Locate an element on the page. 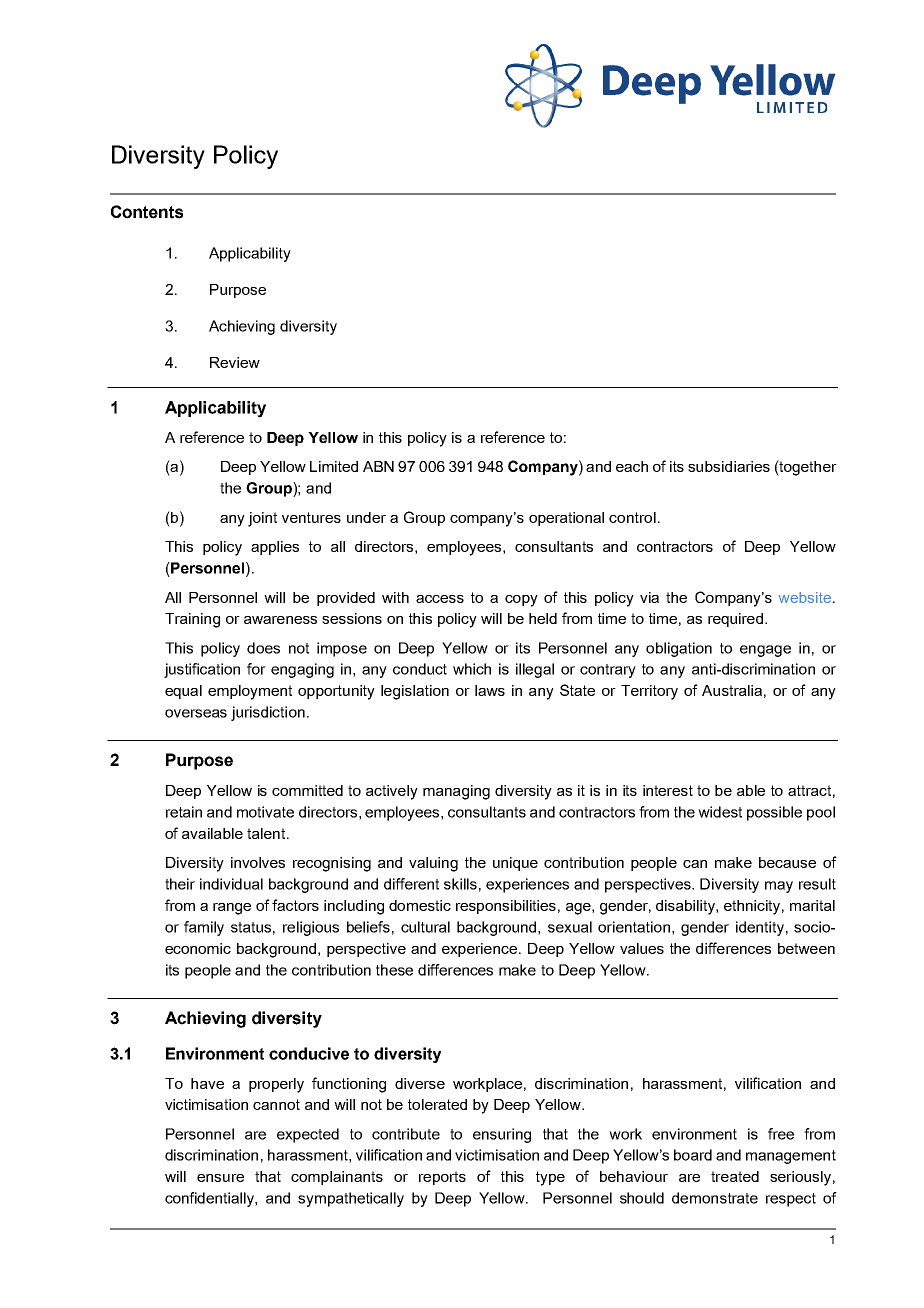 The height and width of the document is (1308, 924). subsidiaries is located at coordinates (729, 466).
